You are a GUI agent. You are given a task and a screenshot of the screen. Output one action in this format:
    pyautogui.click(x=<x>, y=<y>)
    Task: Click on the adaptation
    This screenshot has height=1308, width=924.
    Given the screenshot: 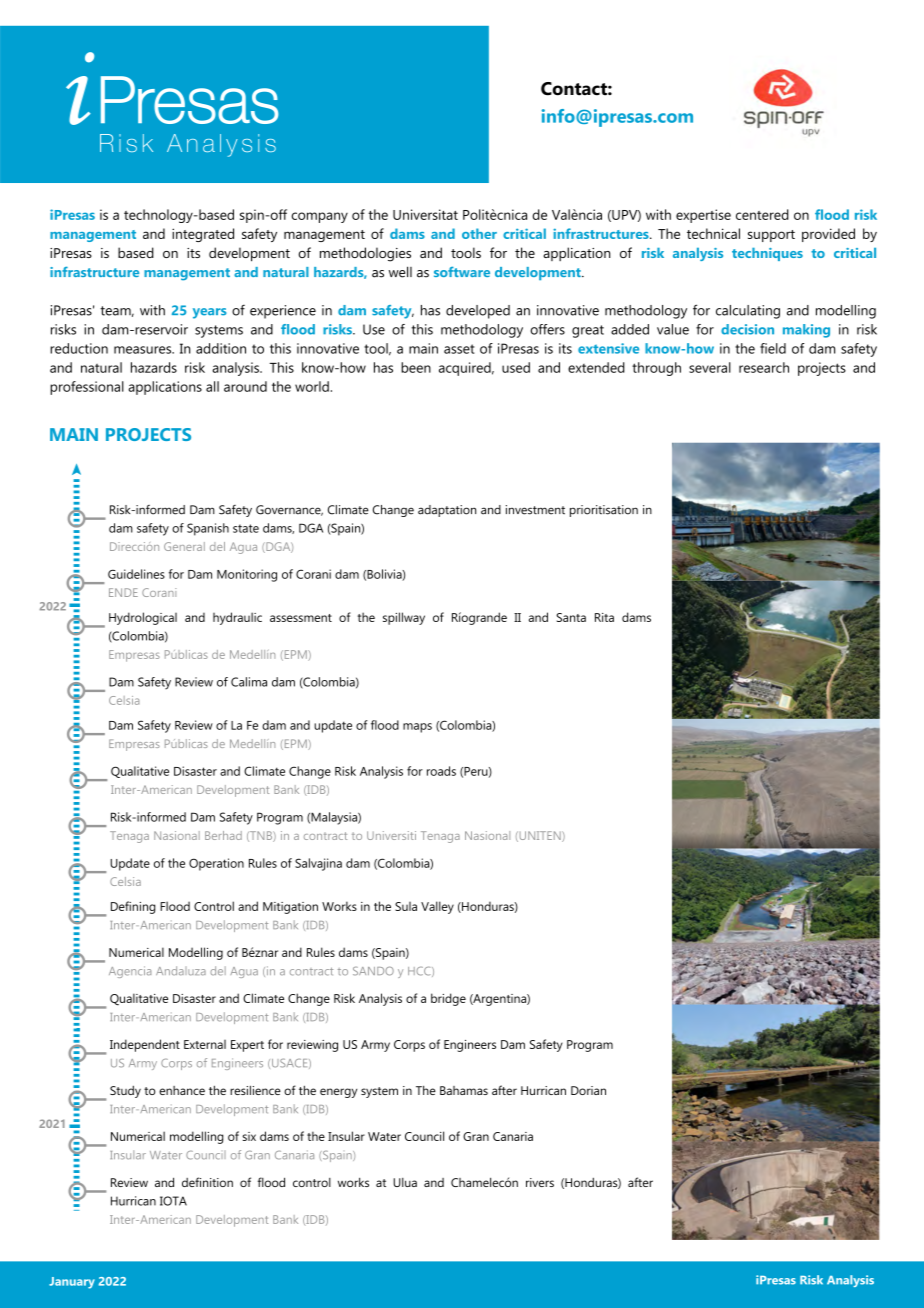 What is the action you would take?
    pyautogui.click(x=447, y=511)
